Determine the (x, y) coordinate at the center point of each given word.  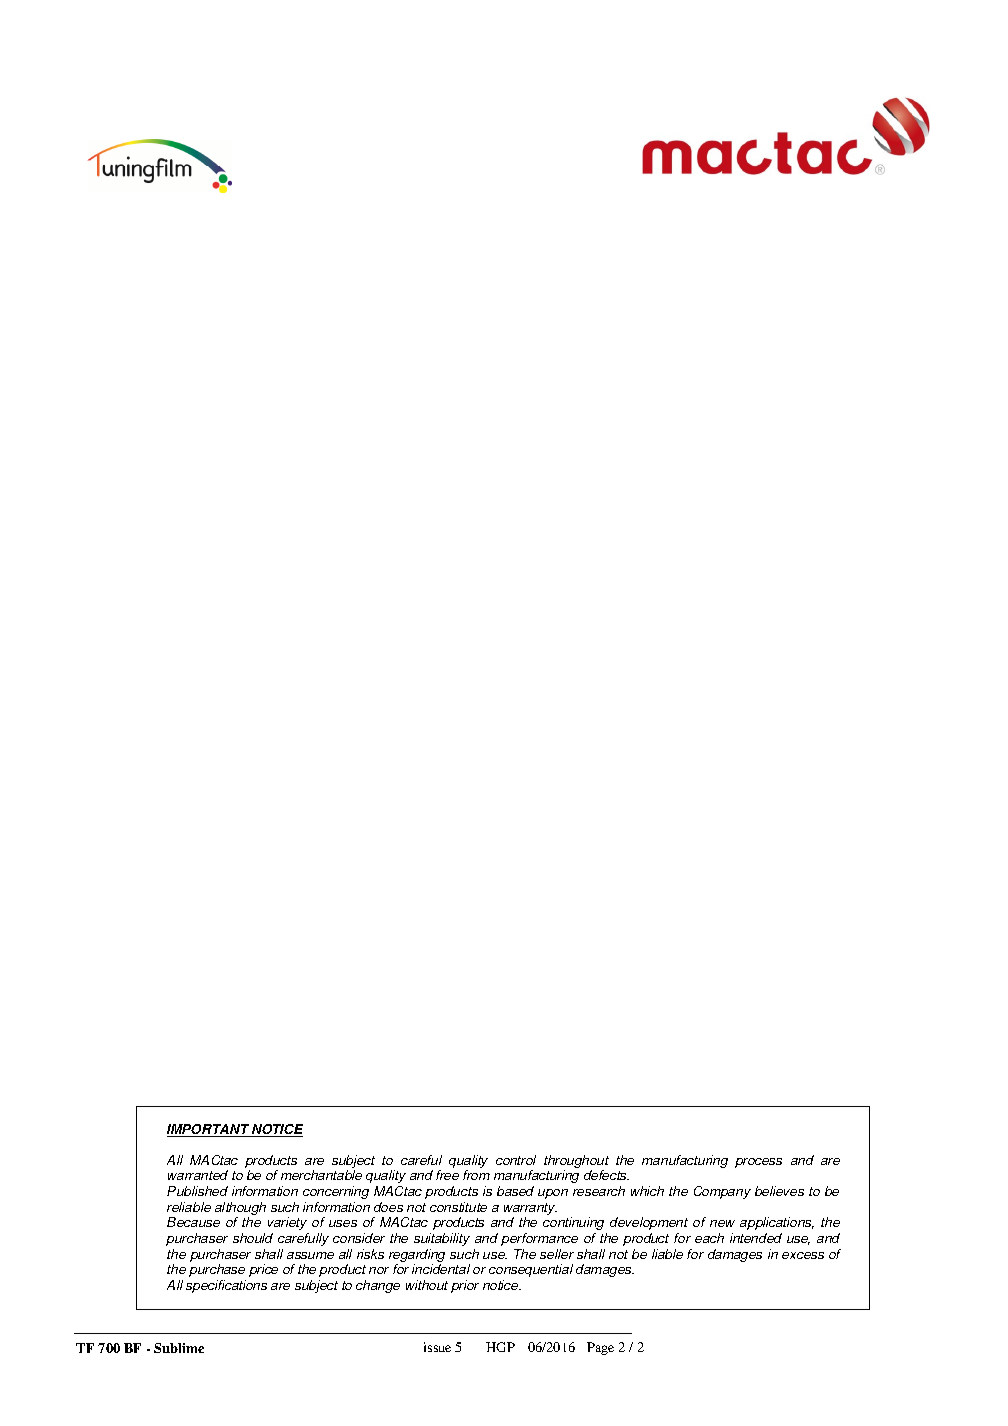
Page (600, 1348)
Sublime (179, 1348)
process (758, 1163)
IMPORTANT (209, 1130)
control (516, 1160)
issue (437, 1347)
